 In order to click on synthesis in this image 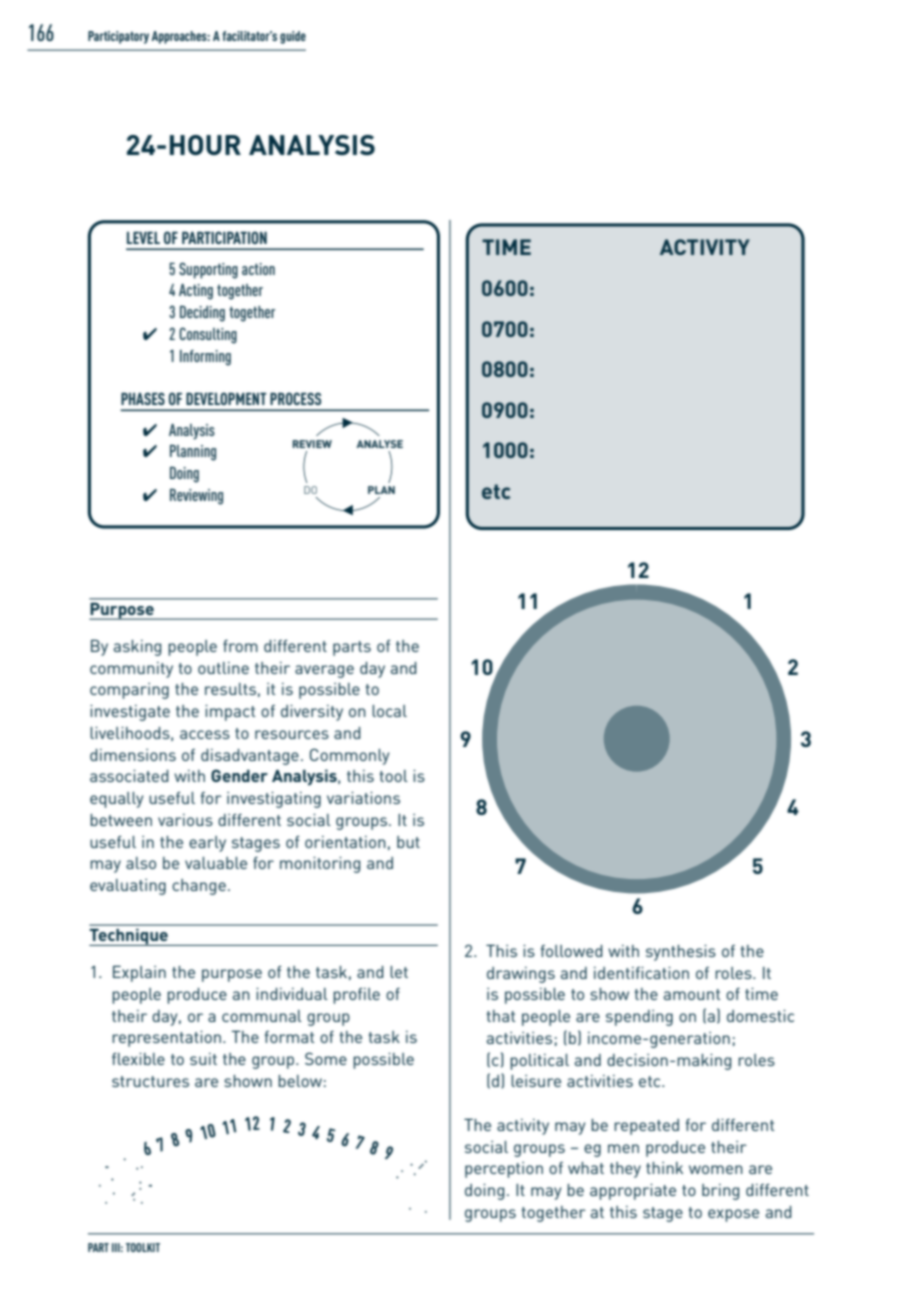, I will do `click(681, 953)`.
